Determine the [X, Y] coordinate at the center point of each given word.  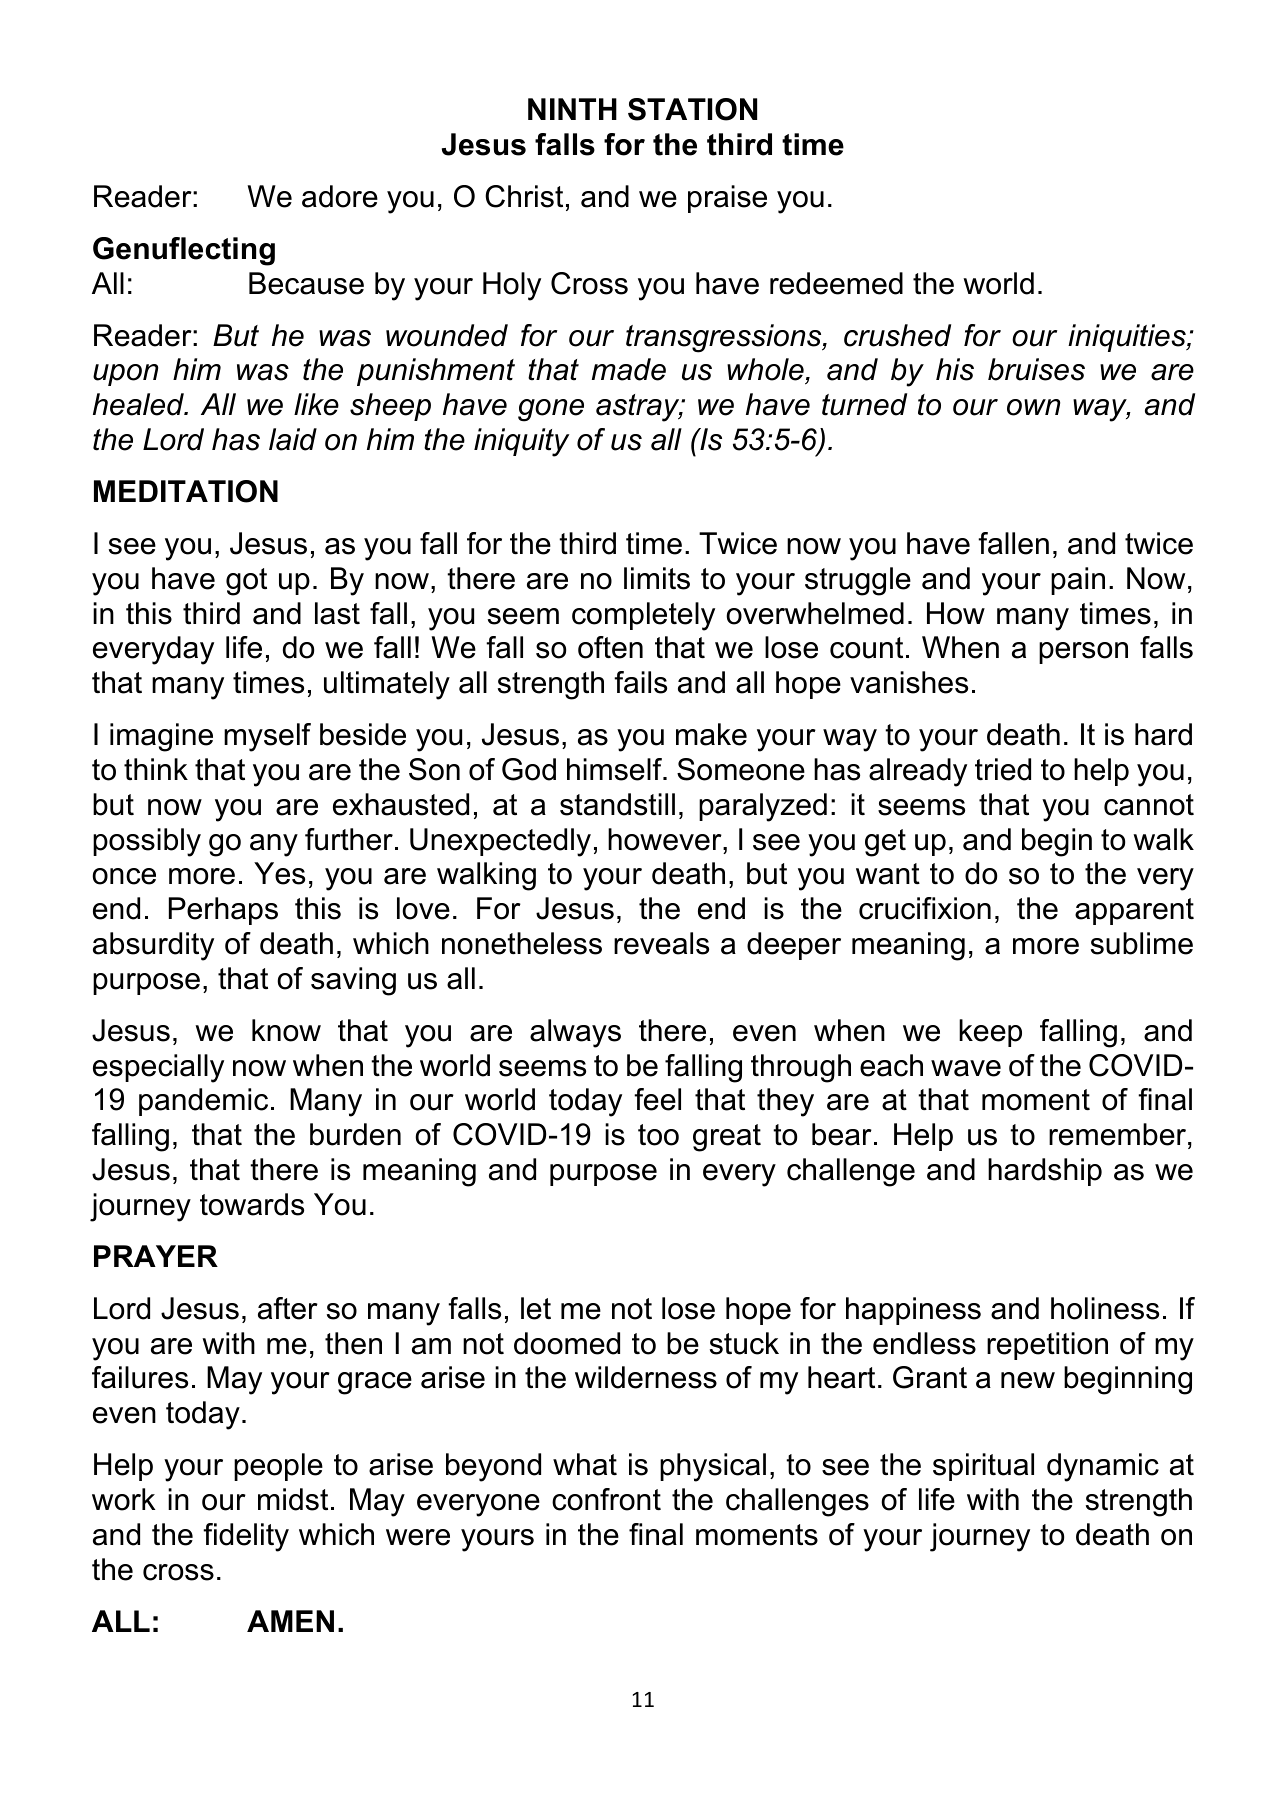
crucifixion [925, 908]
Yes [279, 873]
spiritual [983, 1467]
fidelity [246, 1537]
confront [606, 1499]
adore [340, 196]
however [666, 839]
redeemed [836, 283]
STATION [692, 109]
